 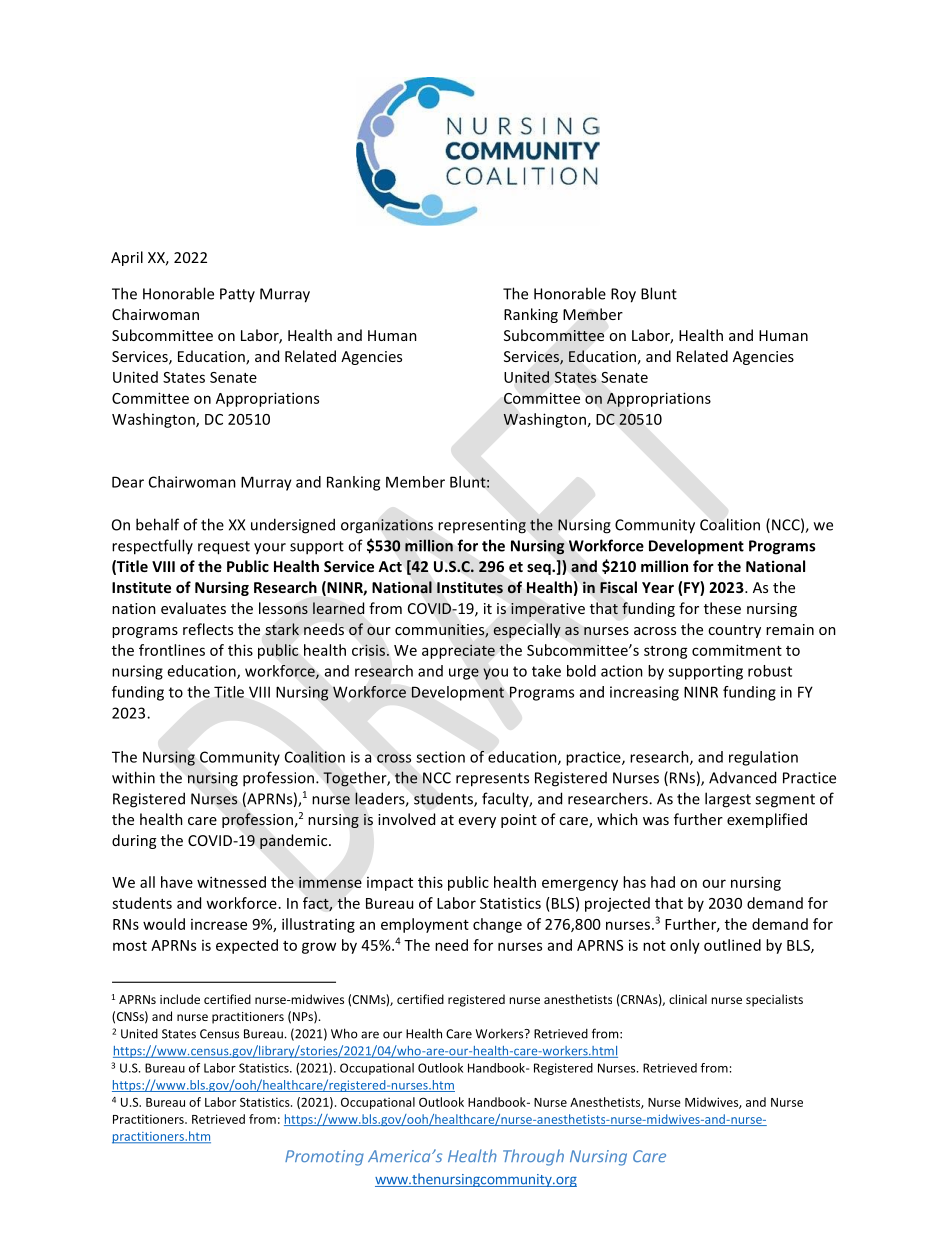 What do you see at coordinates (237, 295) in the document?
I see `Patty` at bounding box center [237, 295].
